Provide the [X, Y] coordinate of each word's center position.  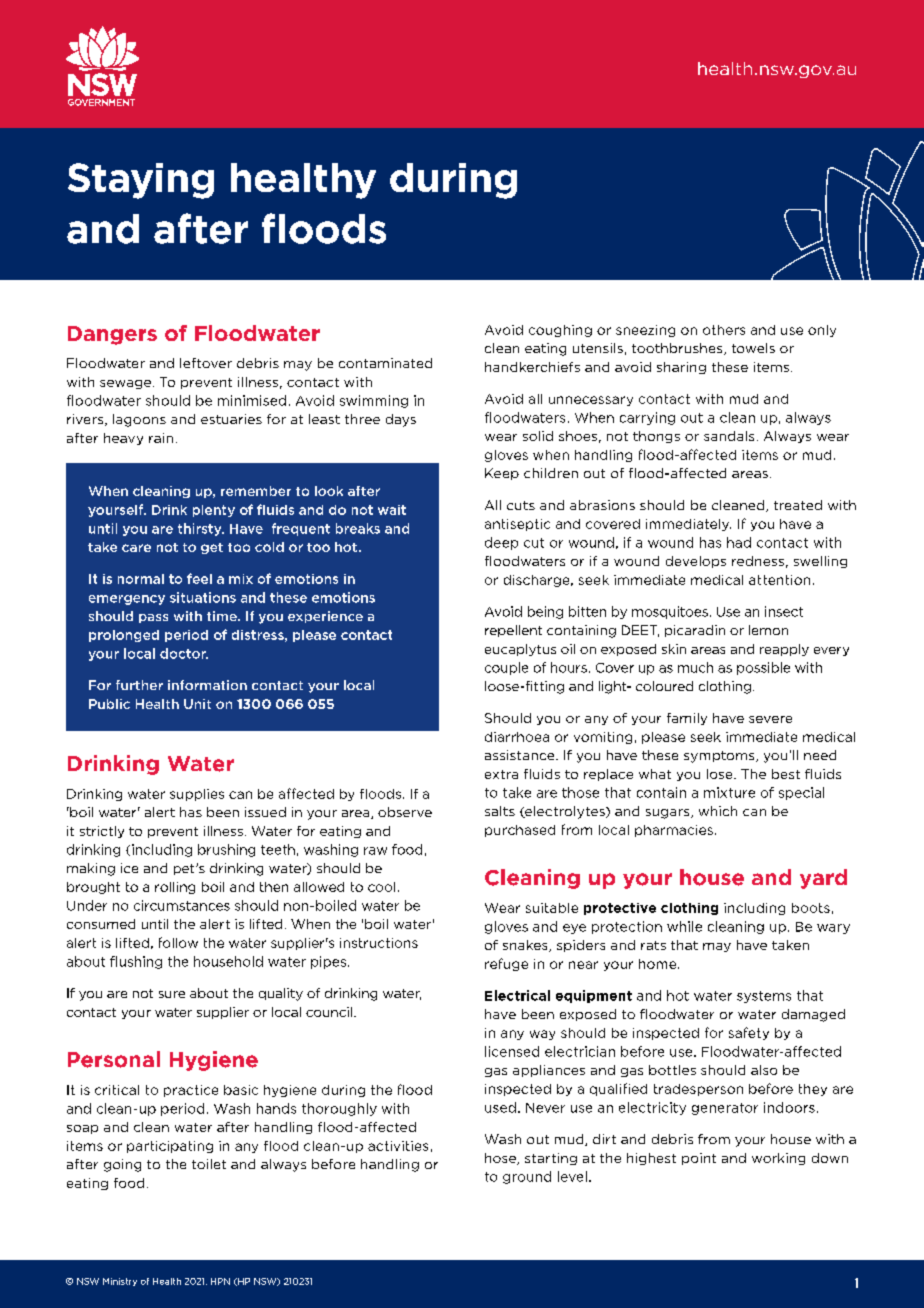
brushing [226, 850]
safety [749, 1033]
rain [161, 438]
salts [500, 811]
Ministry [120, 1282]
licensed [512, 1051]
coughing [560, 331]
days [401, 420]
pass [153, 618]
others [724, 330]
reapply [784, 650]
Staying [141, 181]
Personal [114, 1059]
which [718, 811]
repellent [513, 631]
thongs [656, 437]
